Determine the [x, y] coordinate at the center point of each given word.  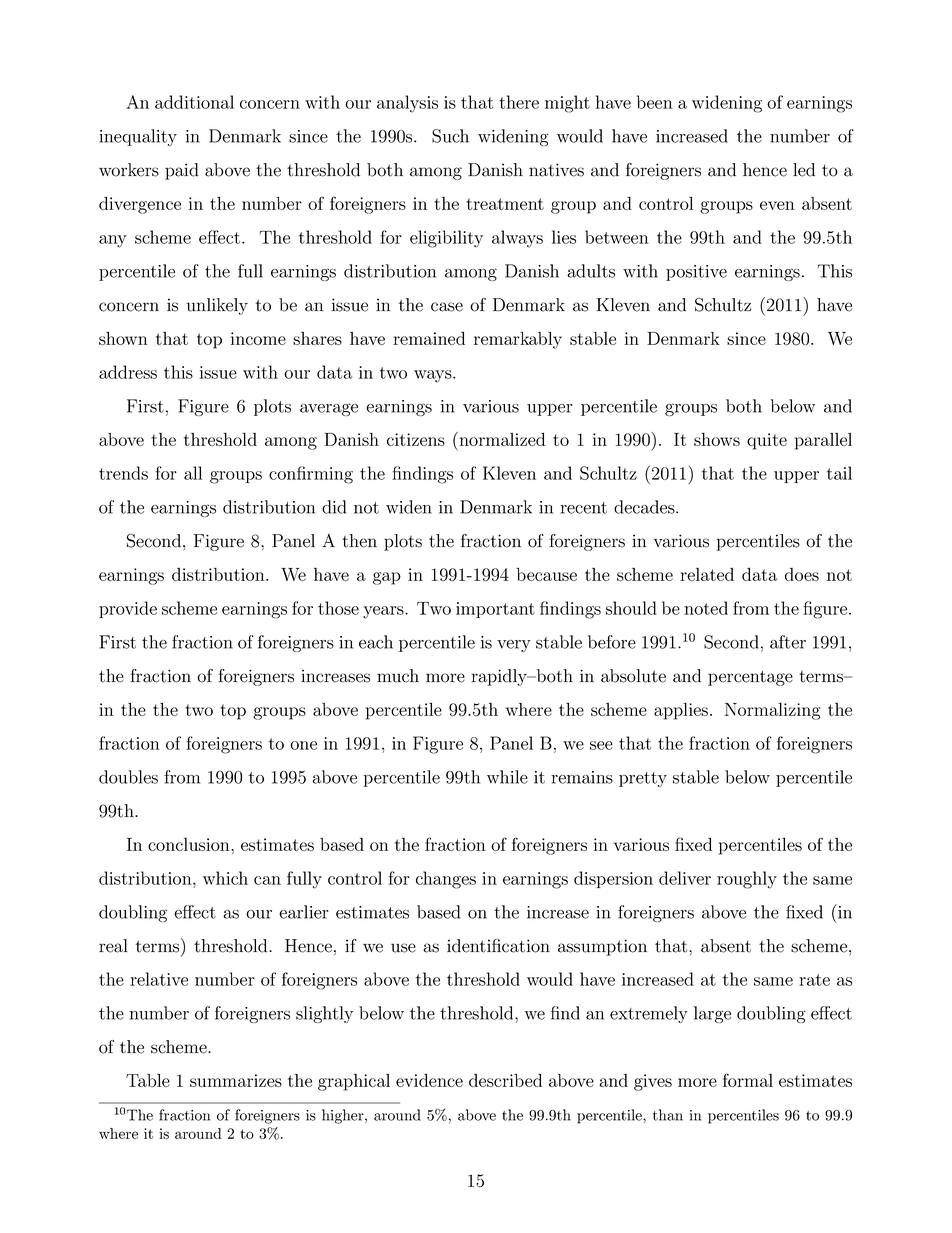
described [505, 1080]
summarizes [236, 1080]
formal [748, 1080]
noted [706, 608]
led [804, 170]
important [495, 610]
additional [194, 102]
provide [128, 609]
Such [450, 136]
